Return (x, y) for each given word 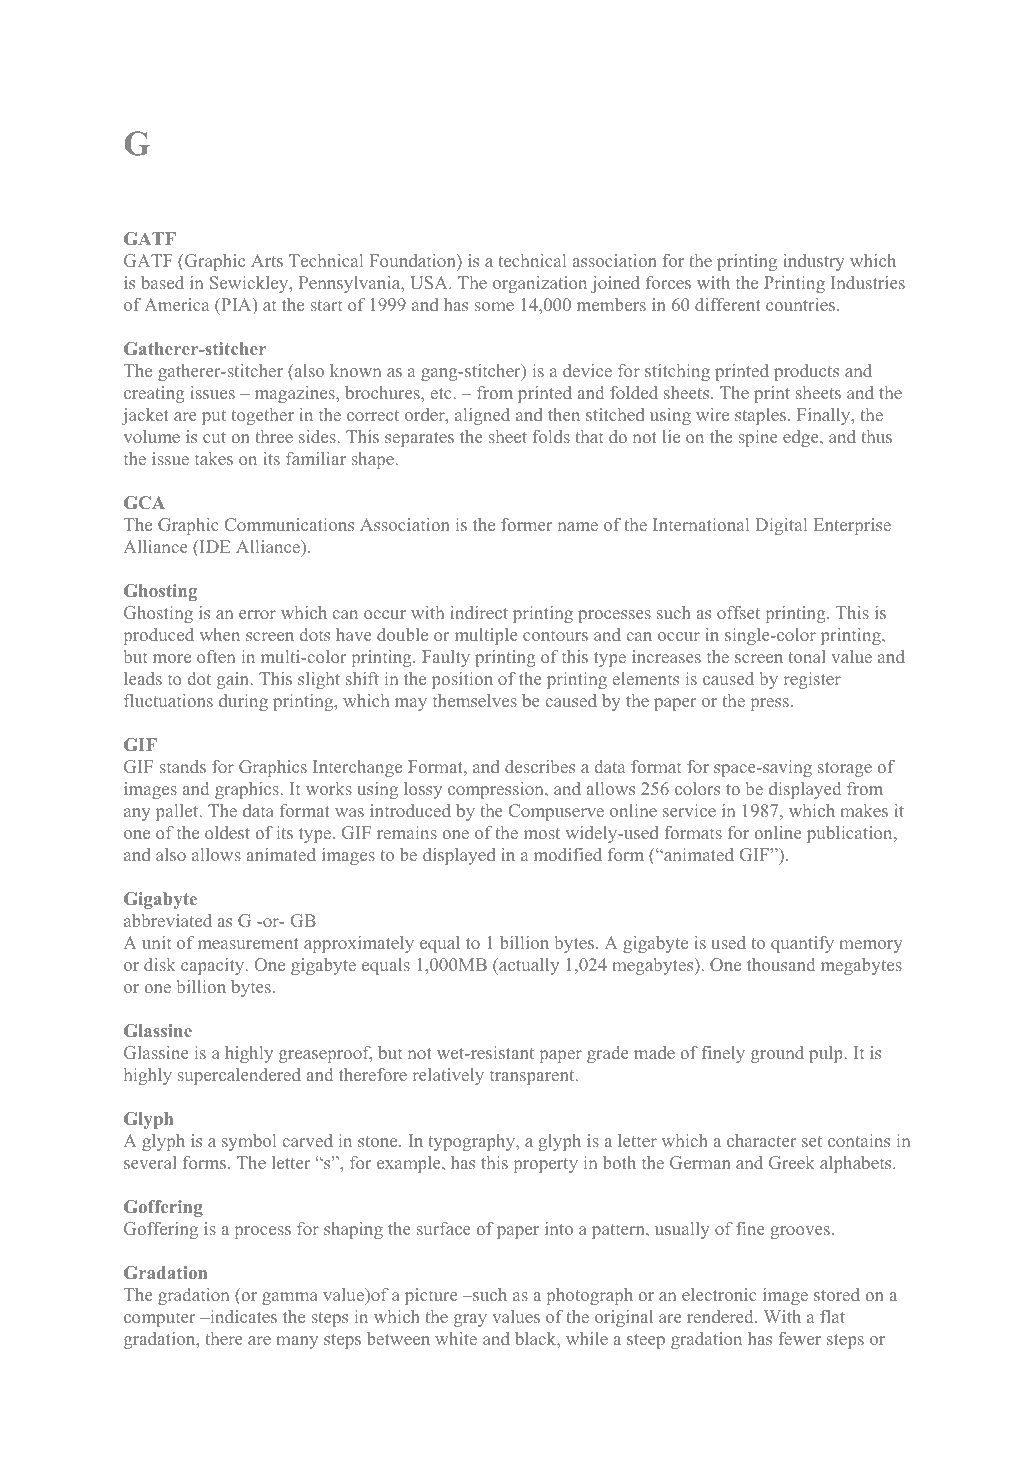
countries (802, 304)
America (176, 304)
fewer (800, 1338)
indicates (242, 1316)
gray (470, 1320)
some (494, 306)
